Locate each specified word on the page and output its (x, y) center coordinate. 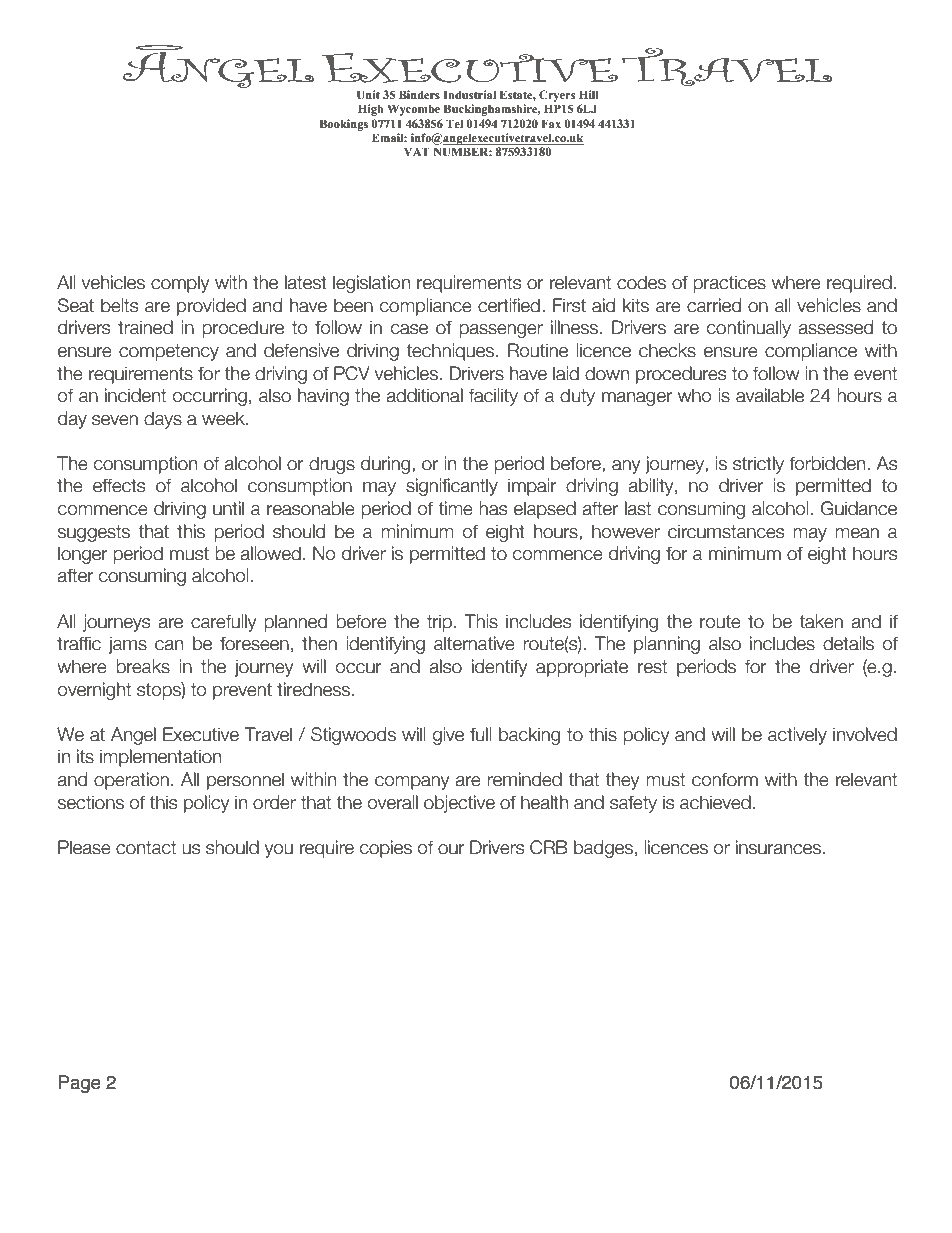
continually (749, 329)
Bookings (344, 125)
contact (146, 848)
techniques (450, 352)
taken (821, 621)
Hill (589, 94)
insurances (778, 847)
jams (128, 645)
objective (459, 804)
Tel (454, 123)
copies (386, 849)
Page (79, 1084)
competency (169, 352)
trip (439, 623)
